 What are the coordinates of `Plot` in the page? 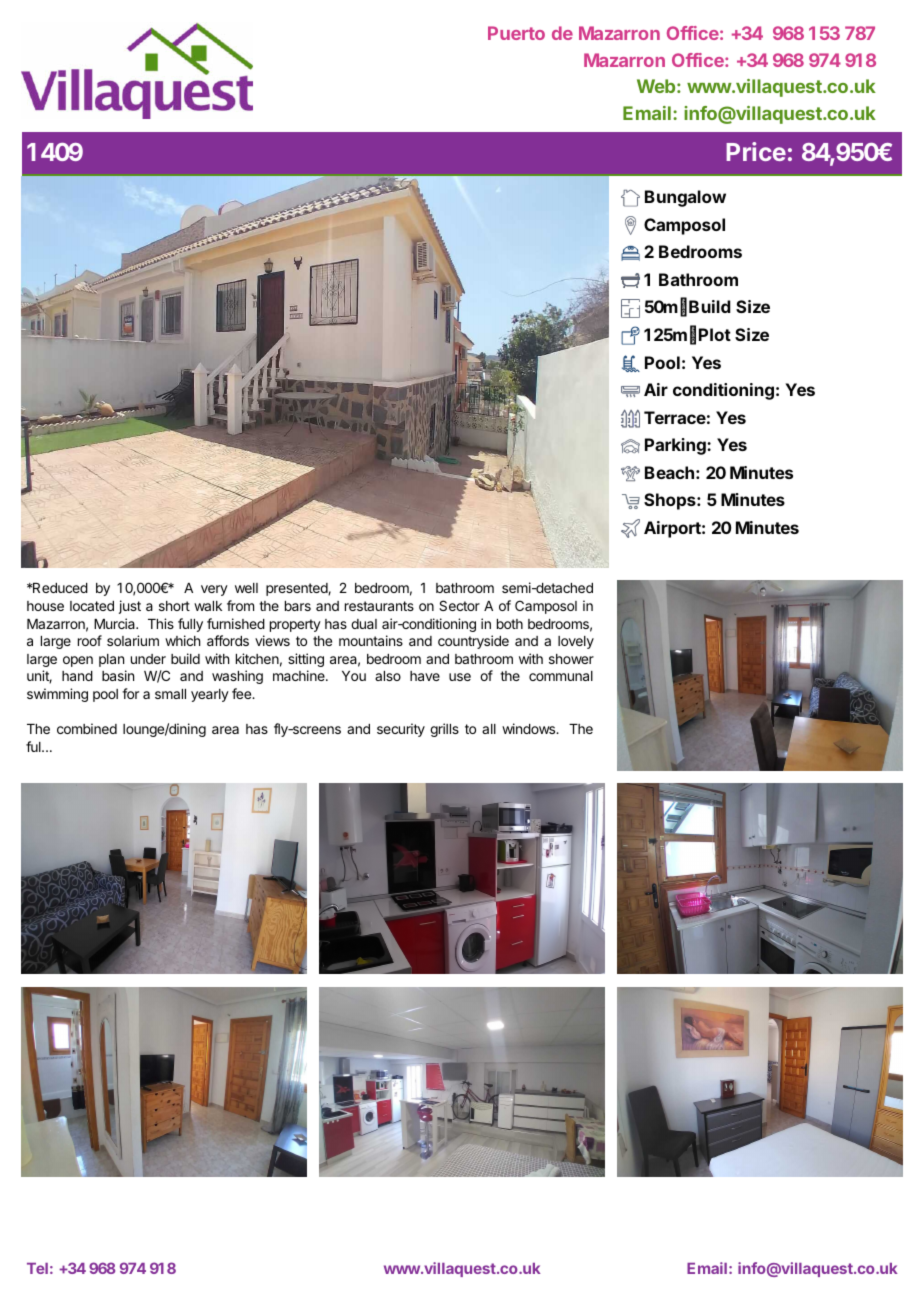 It's located at (715, 334).
